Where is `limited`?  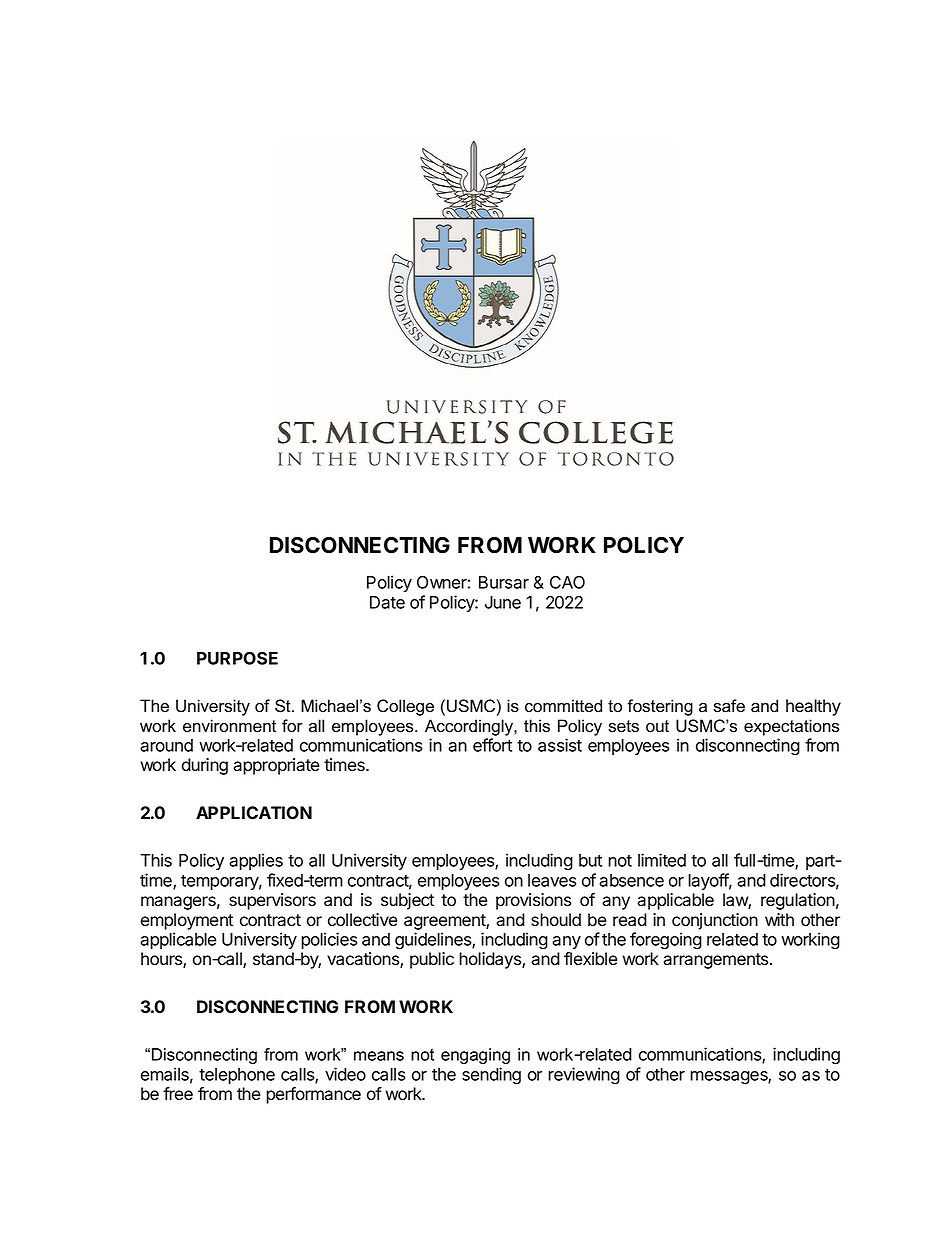 limited is located at coordinates (662, 860).
